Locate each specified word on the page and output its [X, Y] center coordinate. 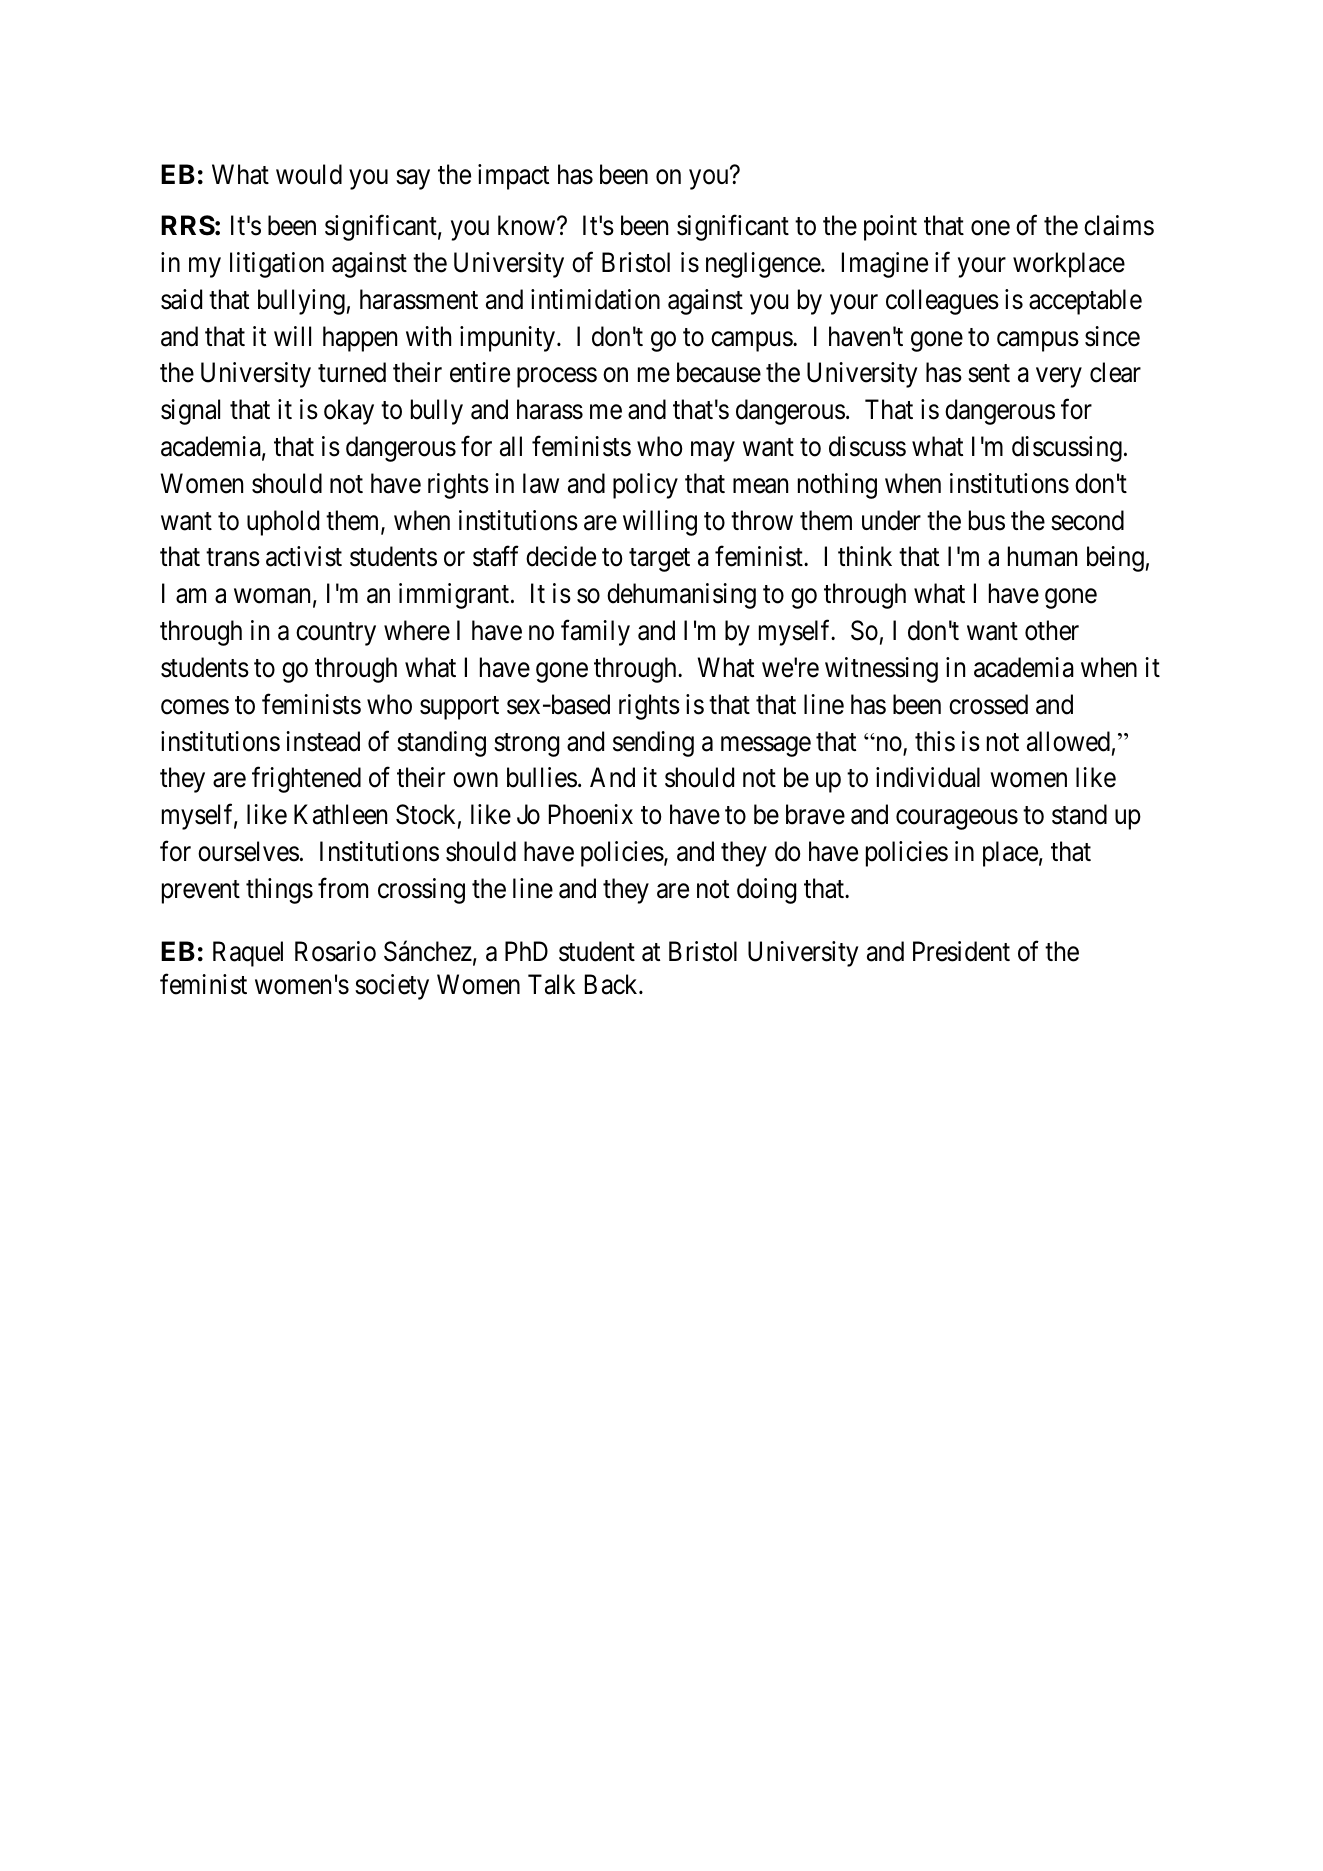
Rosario [335, 951]
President [961, 951]
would [309, 174]
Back [612, 984]
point [890, 228]
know [528, 225]
